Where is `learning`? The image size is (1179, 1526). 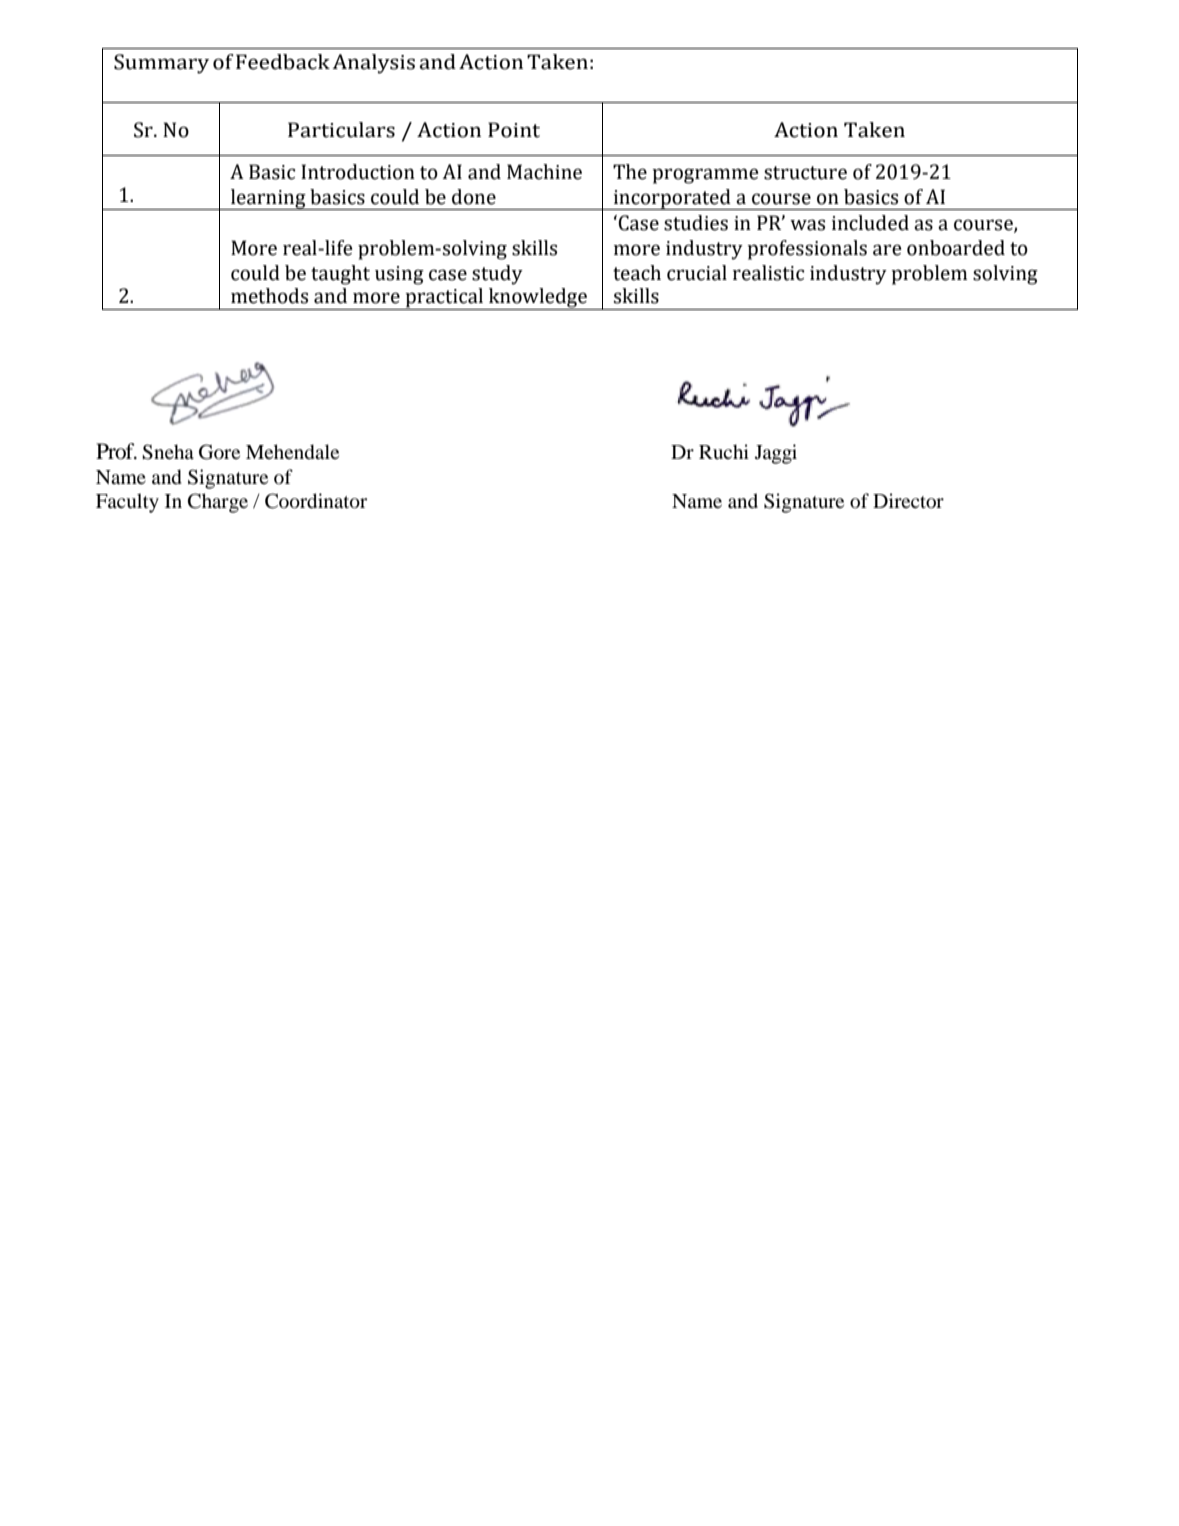
learning is located at coordinates (268, 199).
